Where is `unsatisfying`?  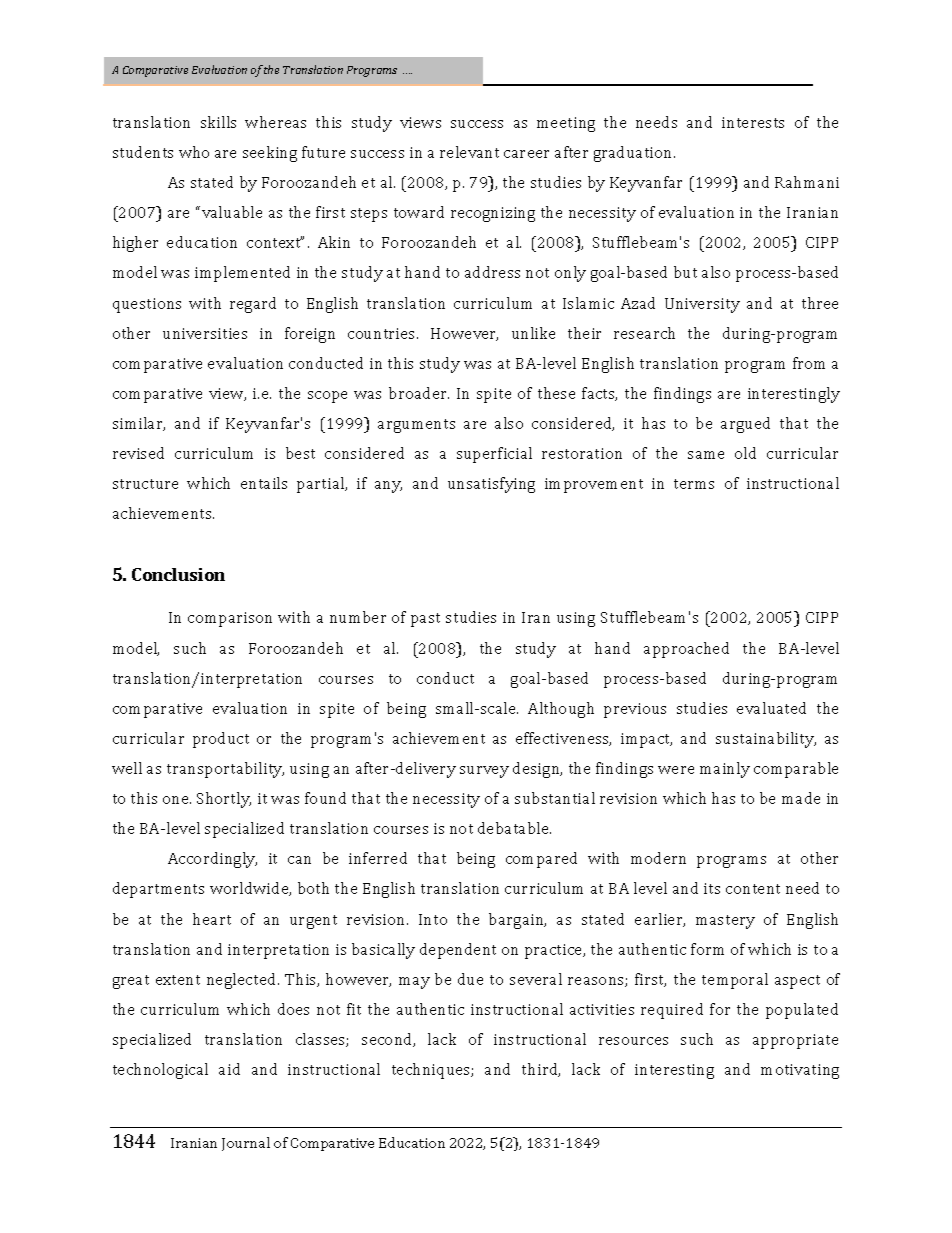
unsatisfying is located at coordinates (491, 485).
